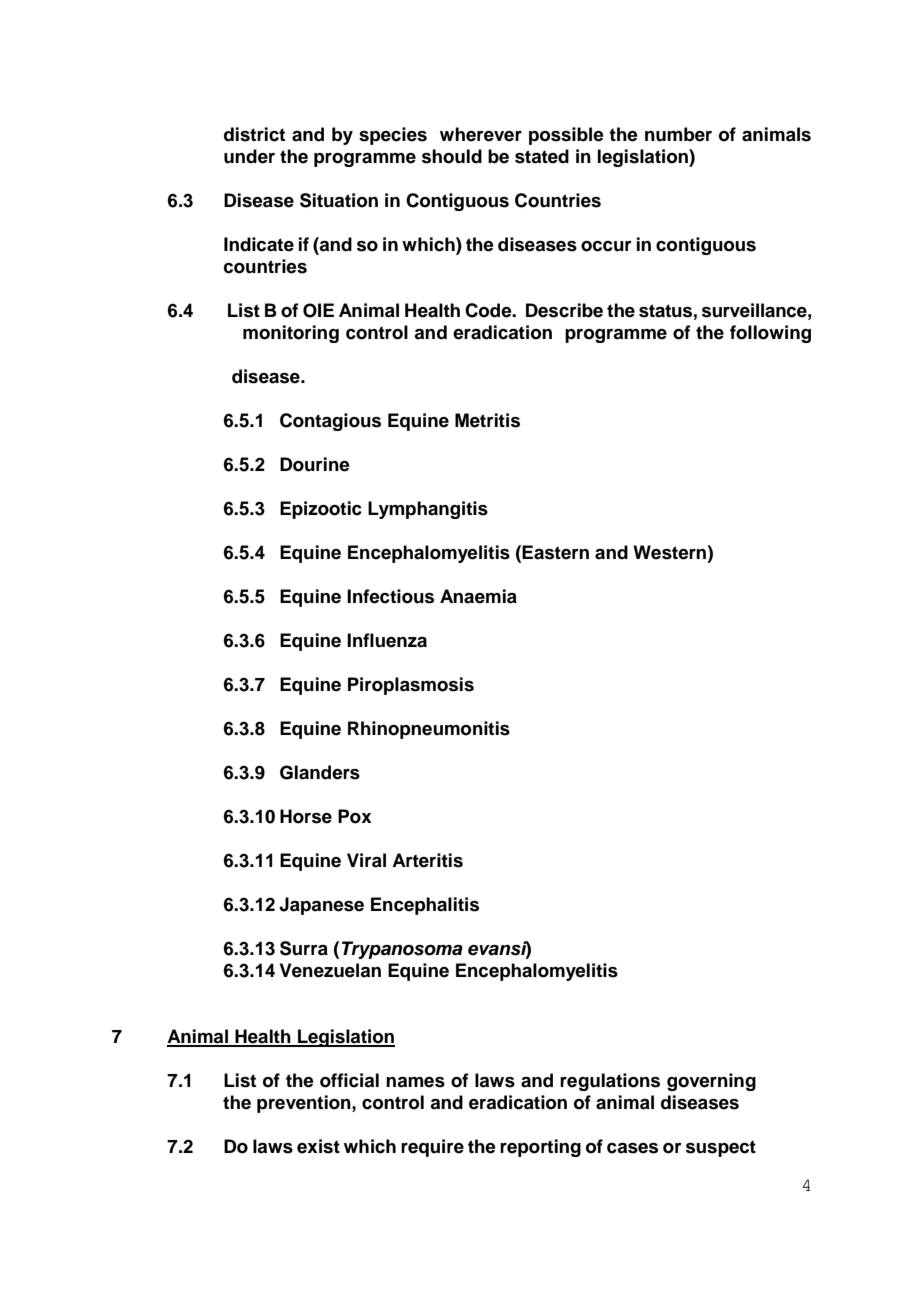 Image resolution: width=924 pixels, height=1308 pixels. Describe the element at coordinates (542, 156) in the image. I see `stated` at that location.
